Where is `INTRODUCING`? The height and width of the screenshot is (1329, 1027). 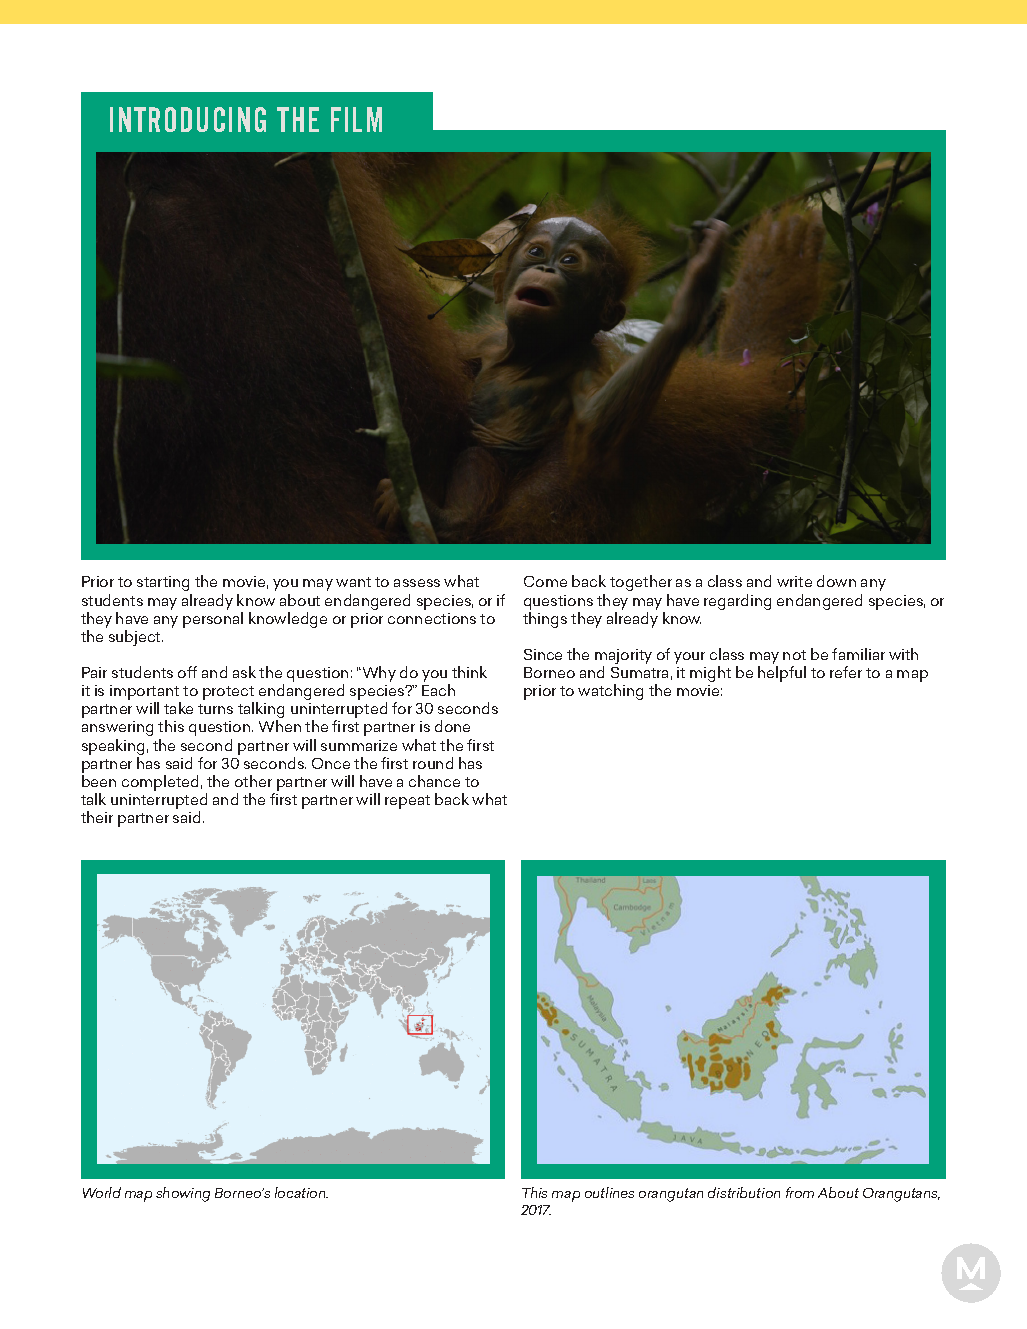
INTRODUCING is located at coordinates (188, 119).
